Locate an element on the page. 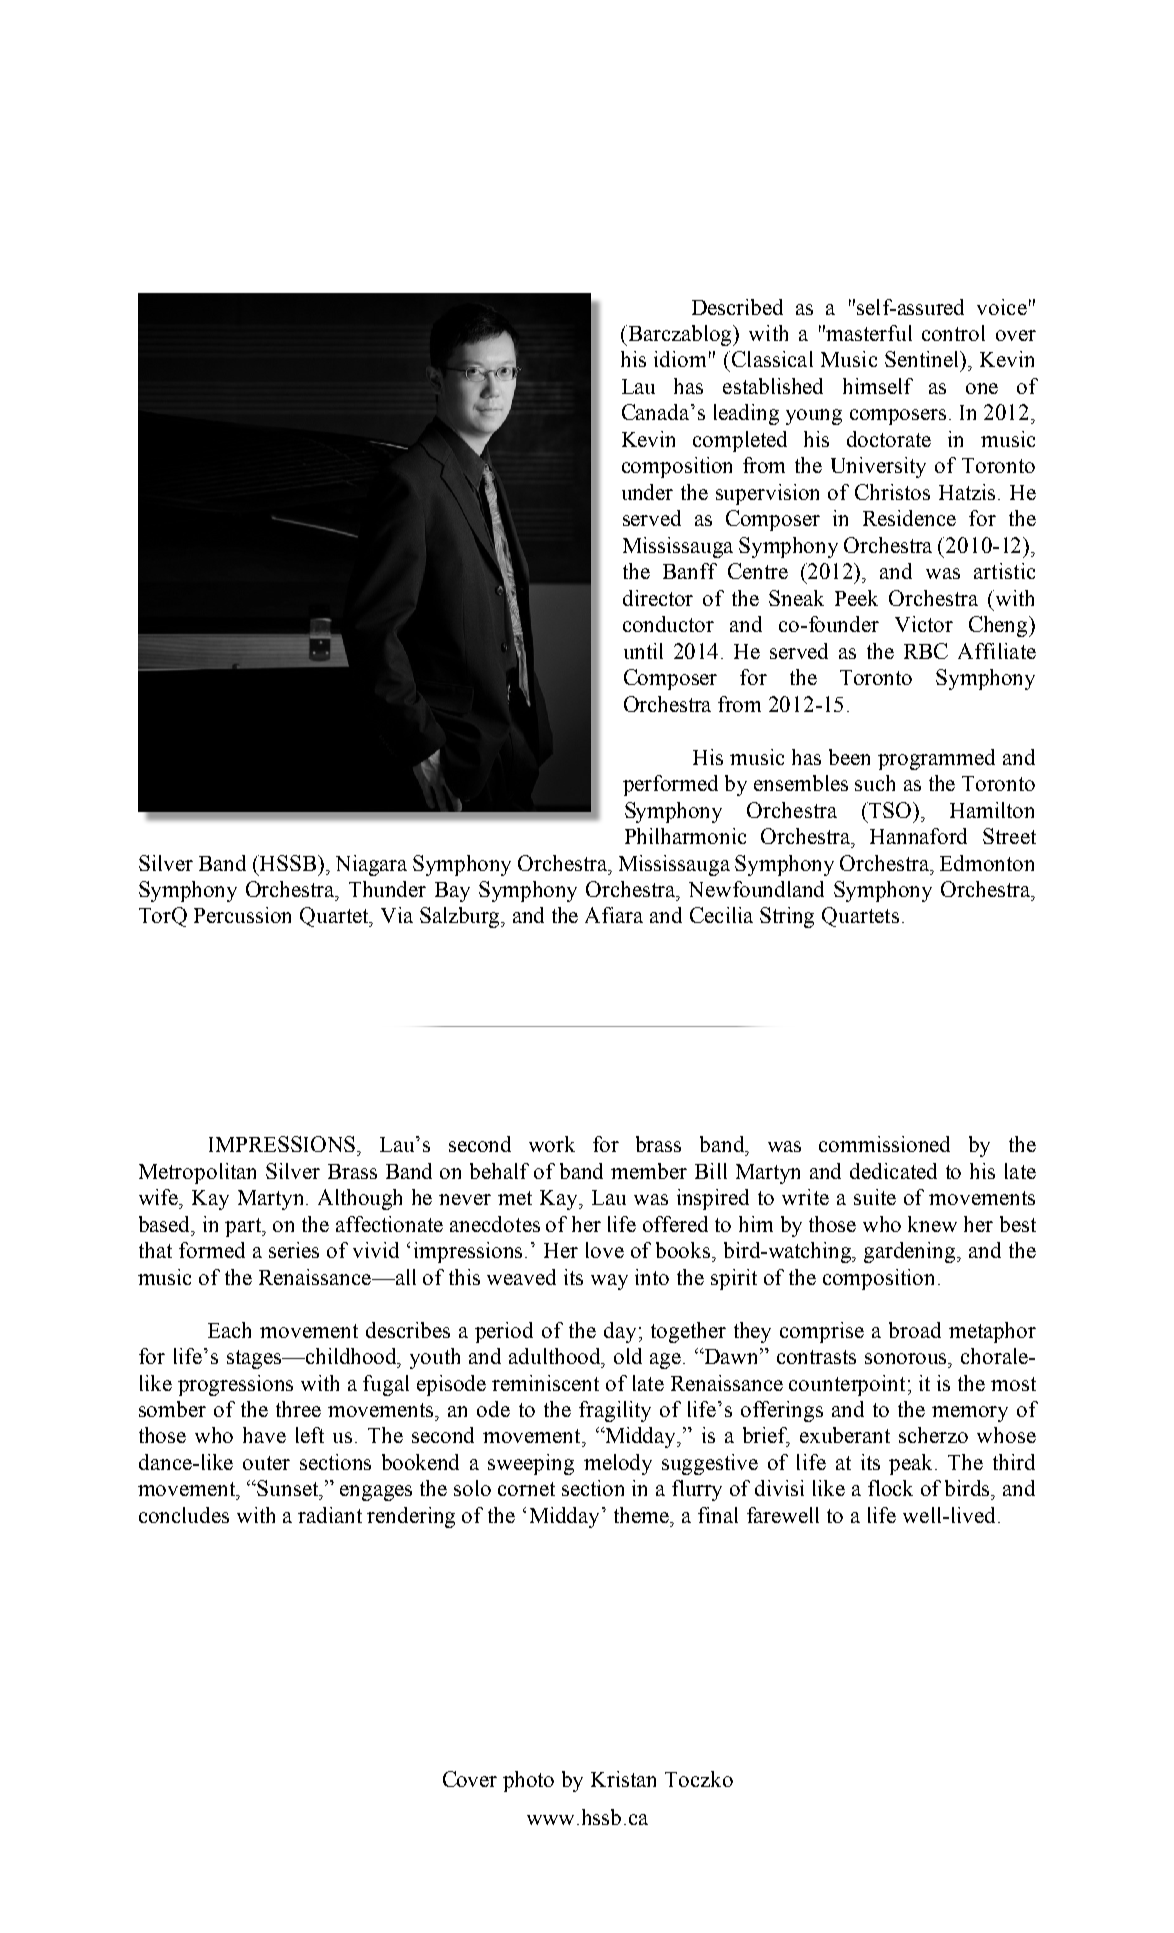  photo is located at coordinates (528, 1781).
